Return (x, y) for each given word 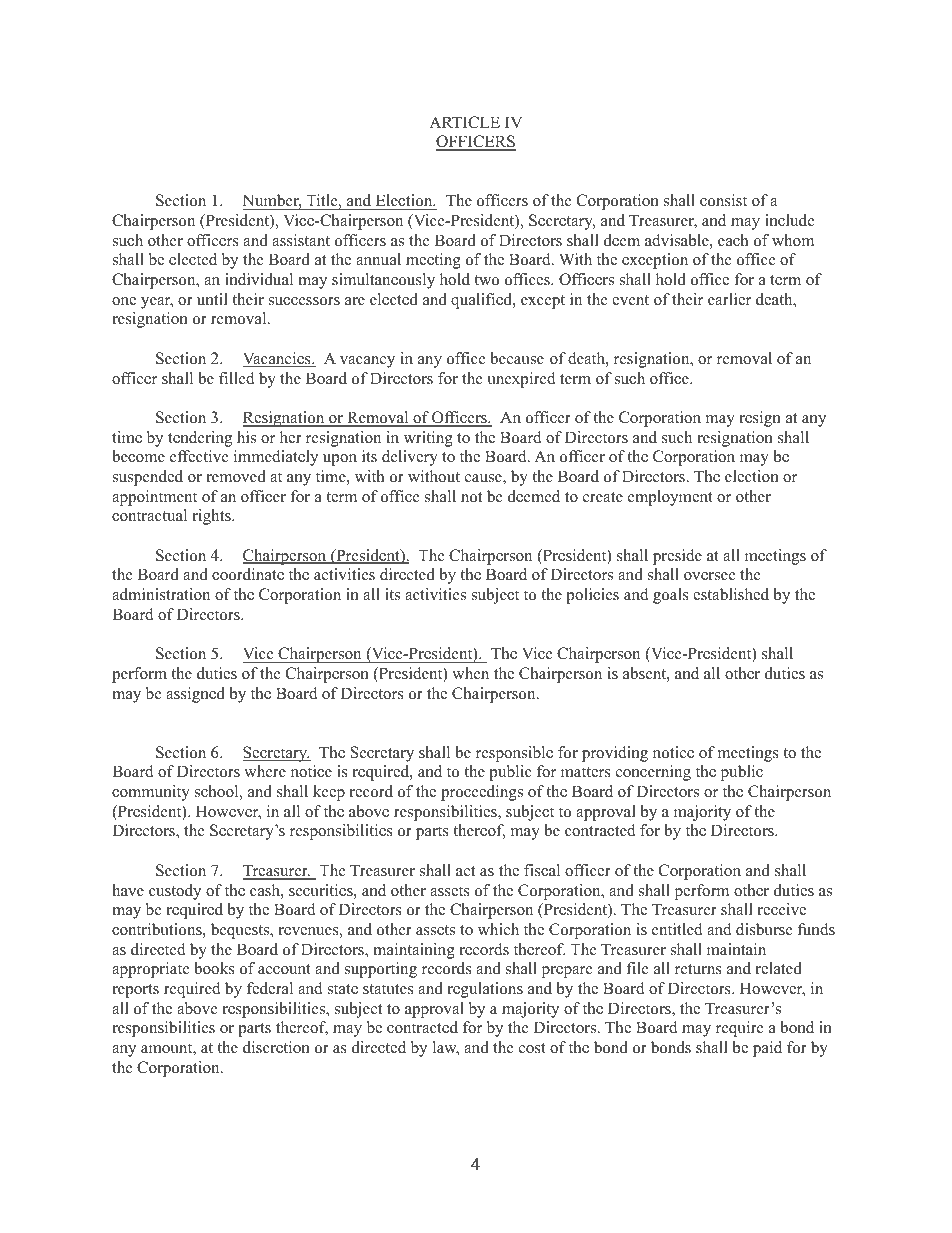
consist (723, 200)
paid (767, 1049)
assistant (301, 240)
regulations (485, 990)
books (214, 968)
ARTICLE (464, 122)
